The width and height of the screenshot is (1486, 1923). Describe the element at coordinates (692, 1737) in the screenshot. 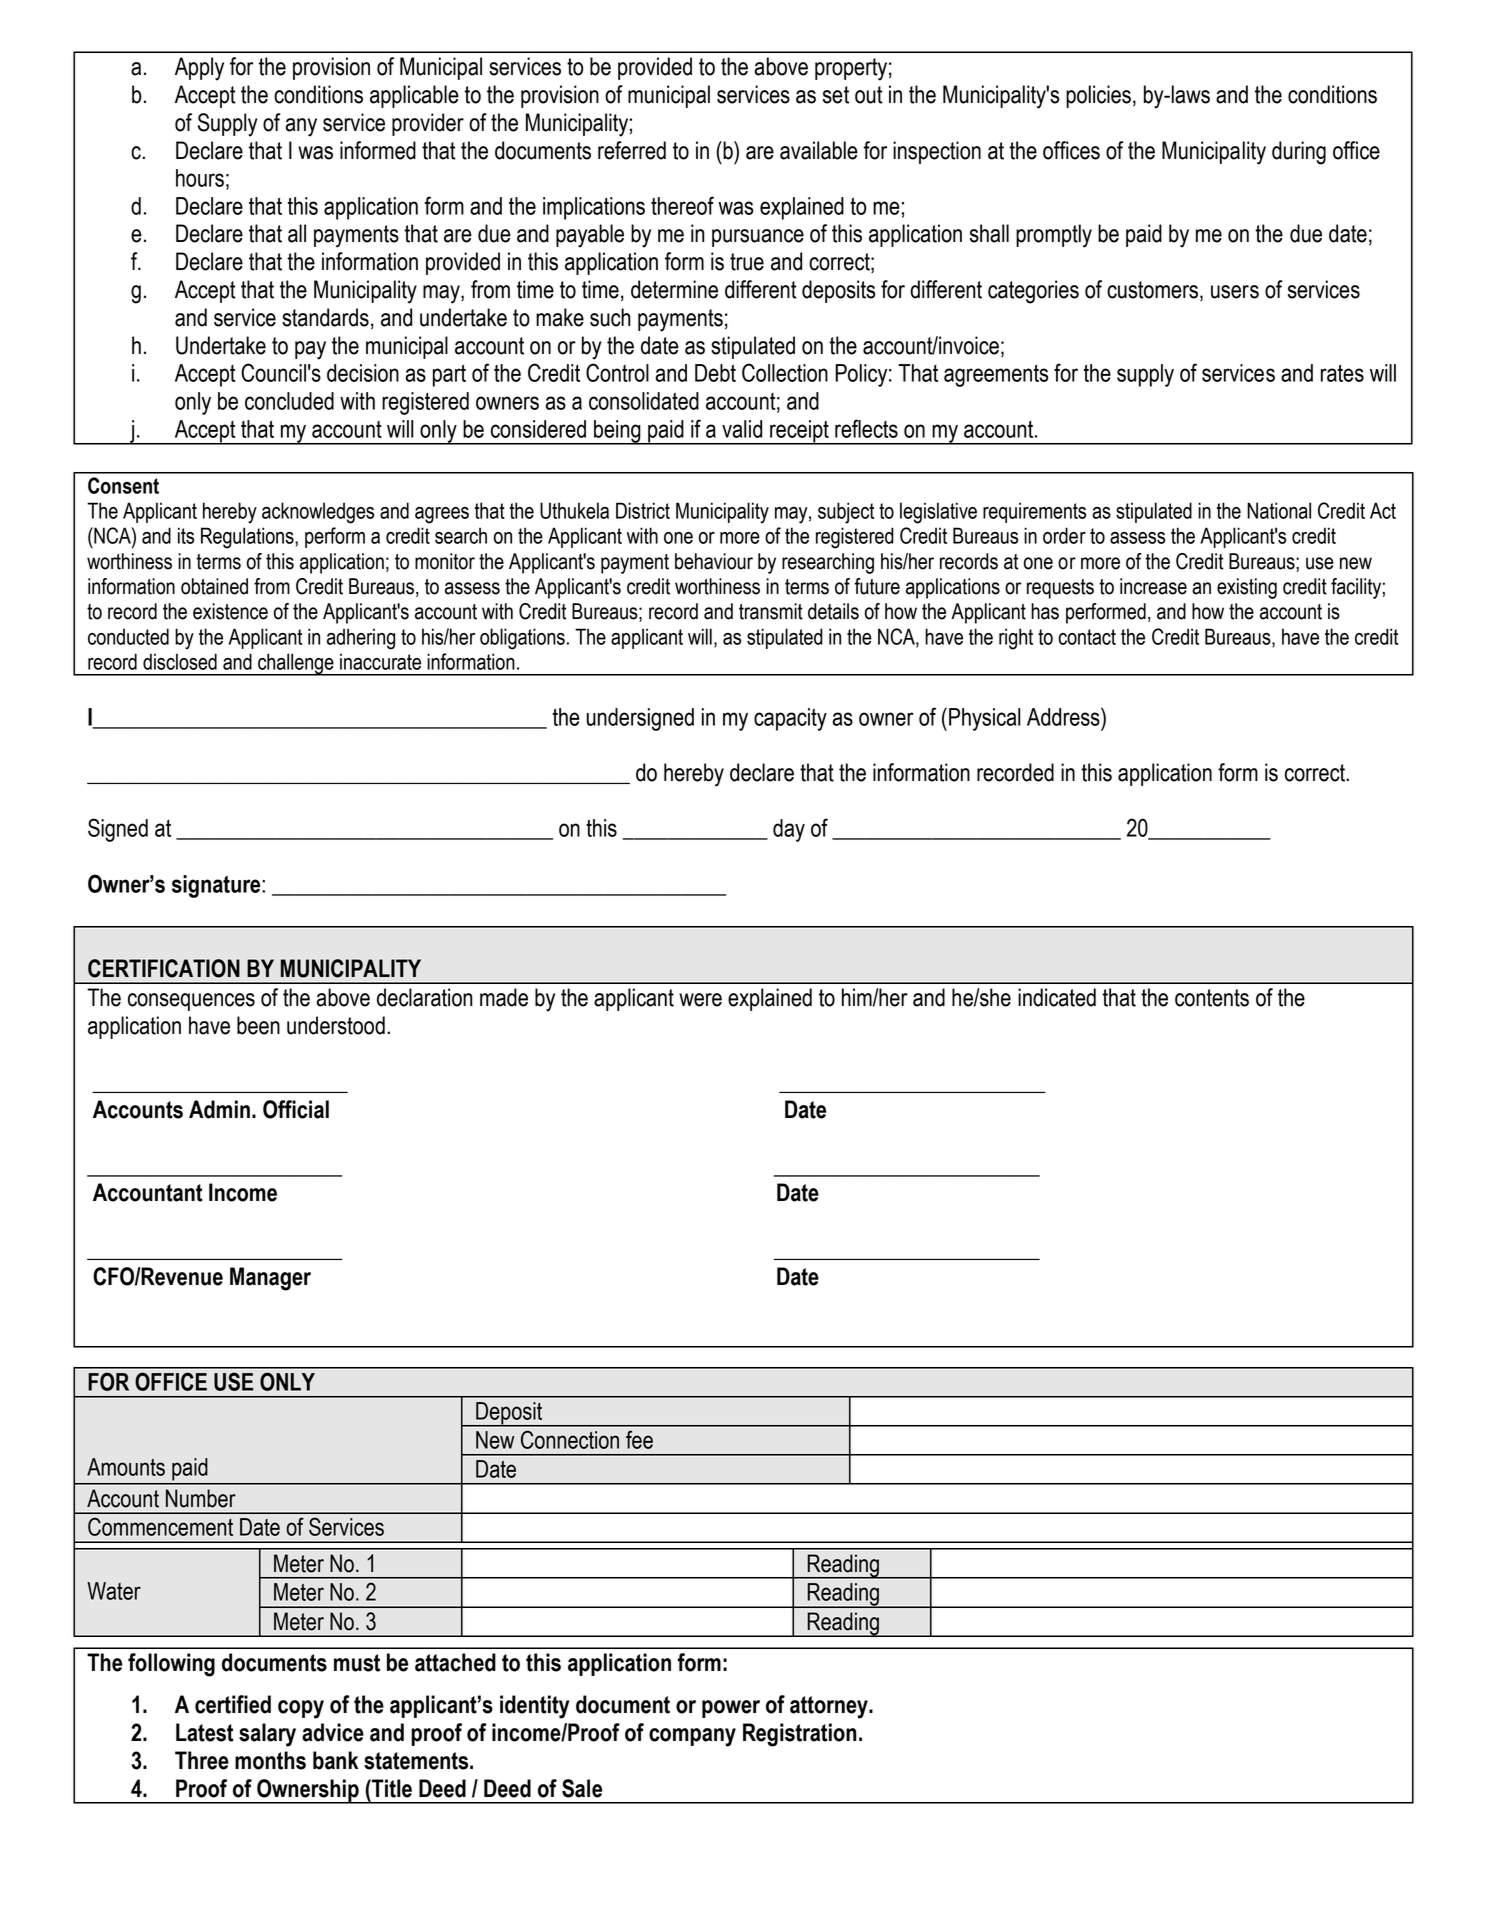

I see `company` at that location.
